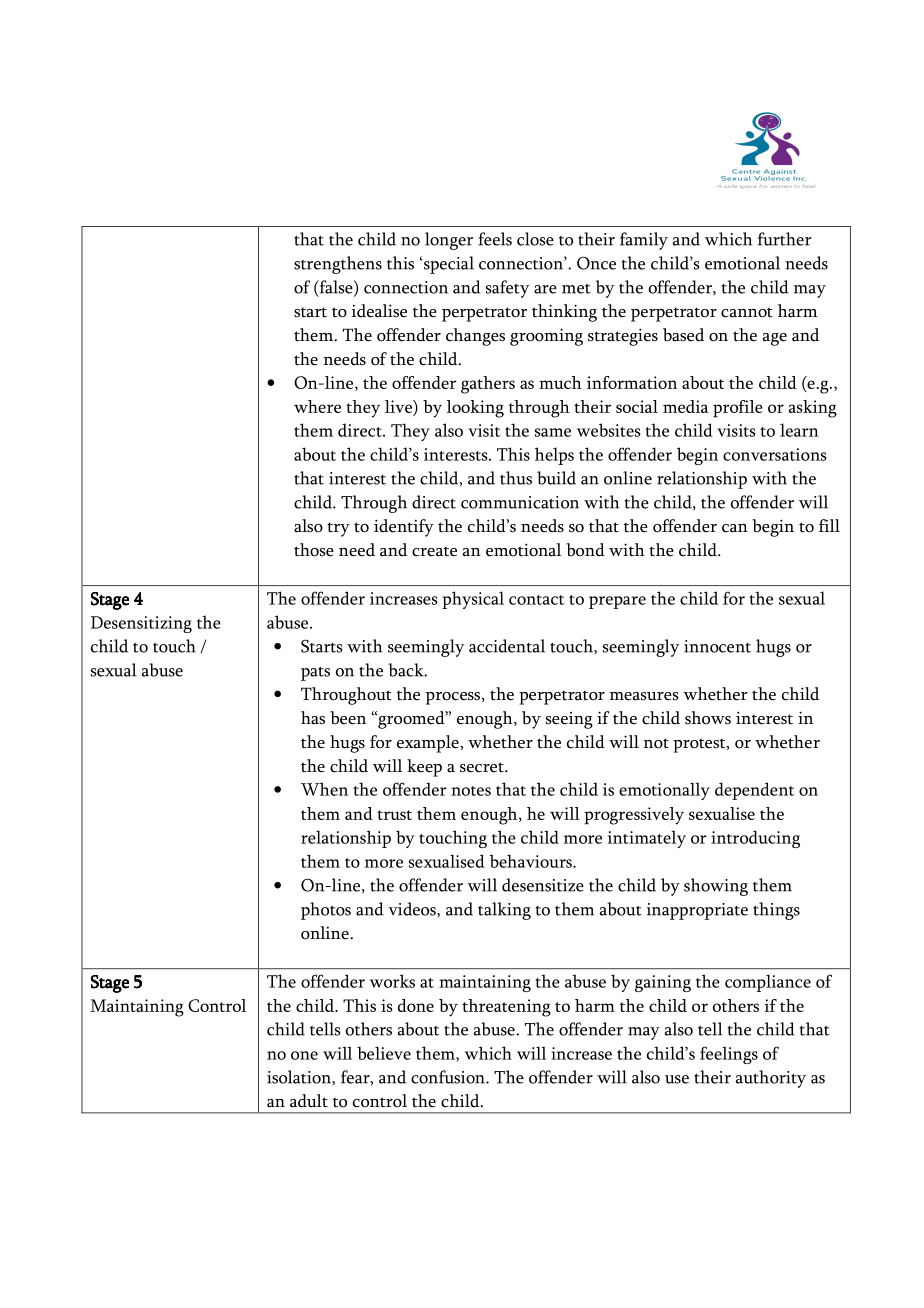  What do you see at coordinates (449, 265) in the page?
I see `special` at bounding box center [449, 265].
